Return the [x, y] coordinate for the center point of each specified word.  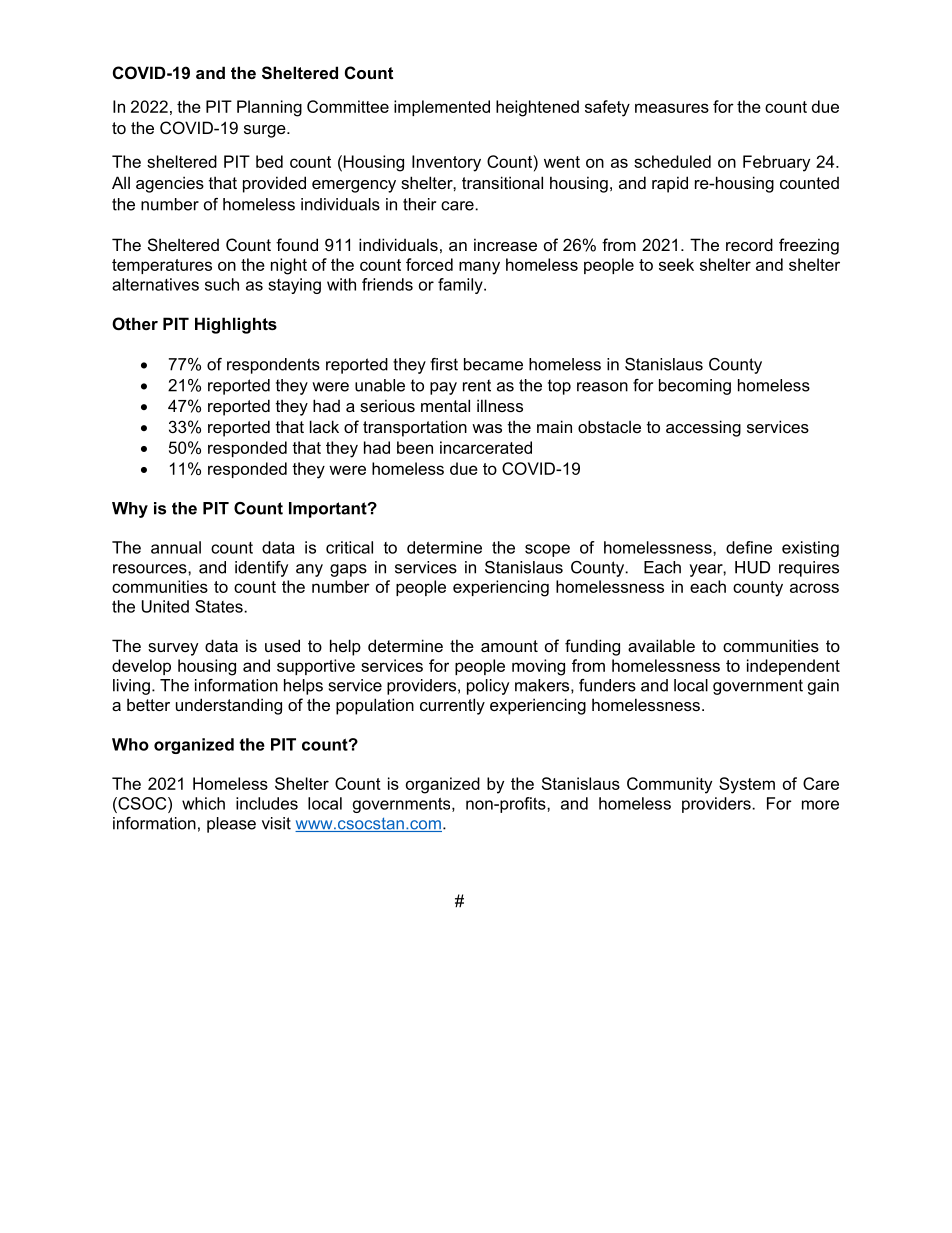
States [220, 606]
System [747, 785]
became [493, 364]
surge [266, 131]
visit [276, 823]
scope [547, 550]
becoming [695, 387]
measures [672, 108]
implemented [442, 108]
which [203, 803]
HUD [752, 567]
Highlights [236, 325]
